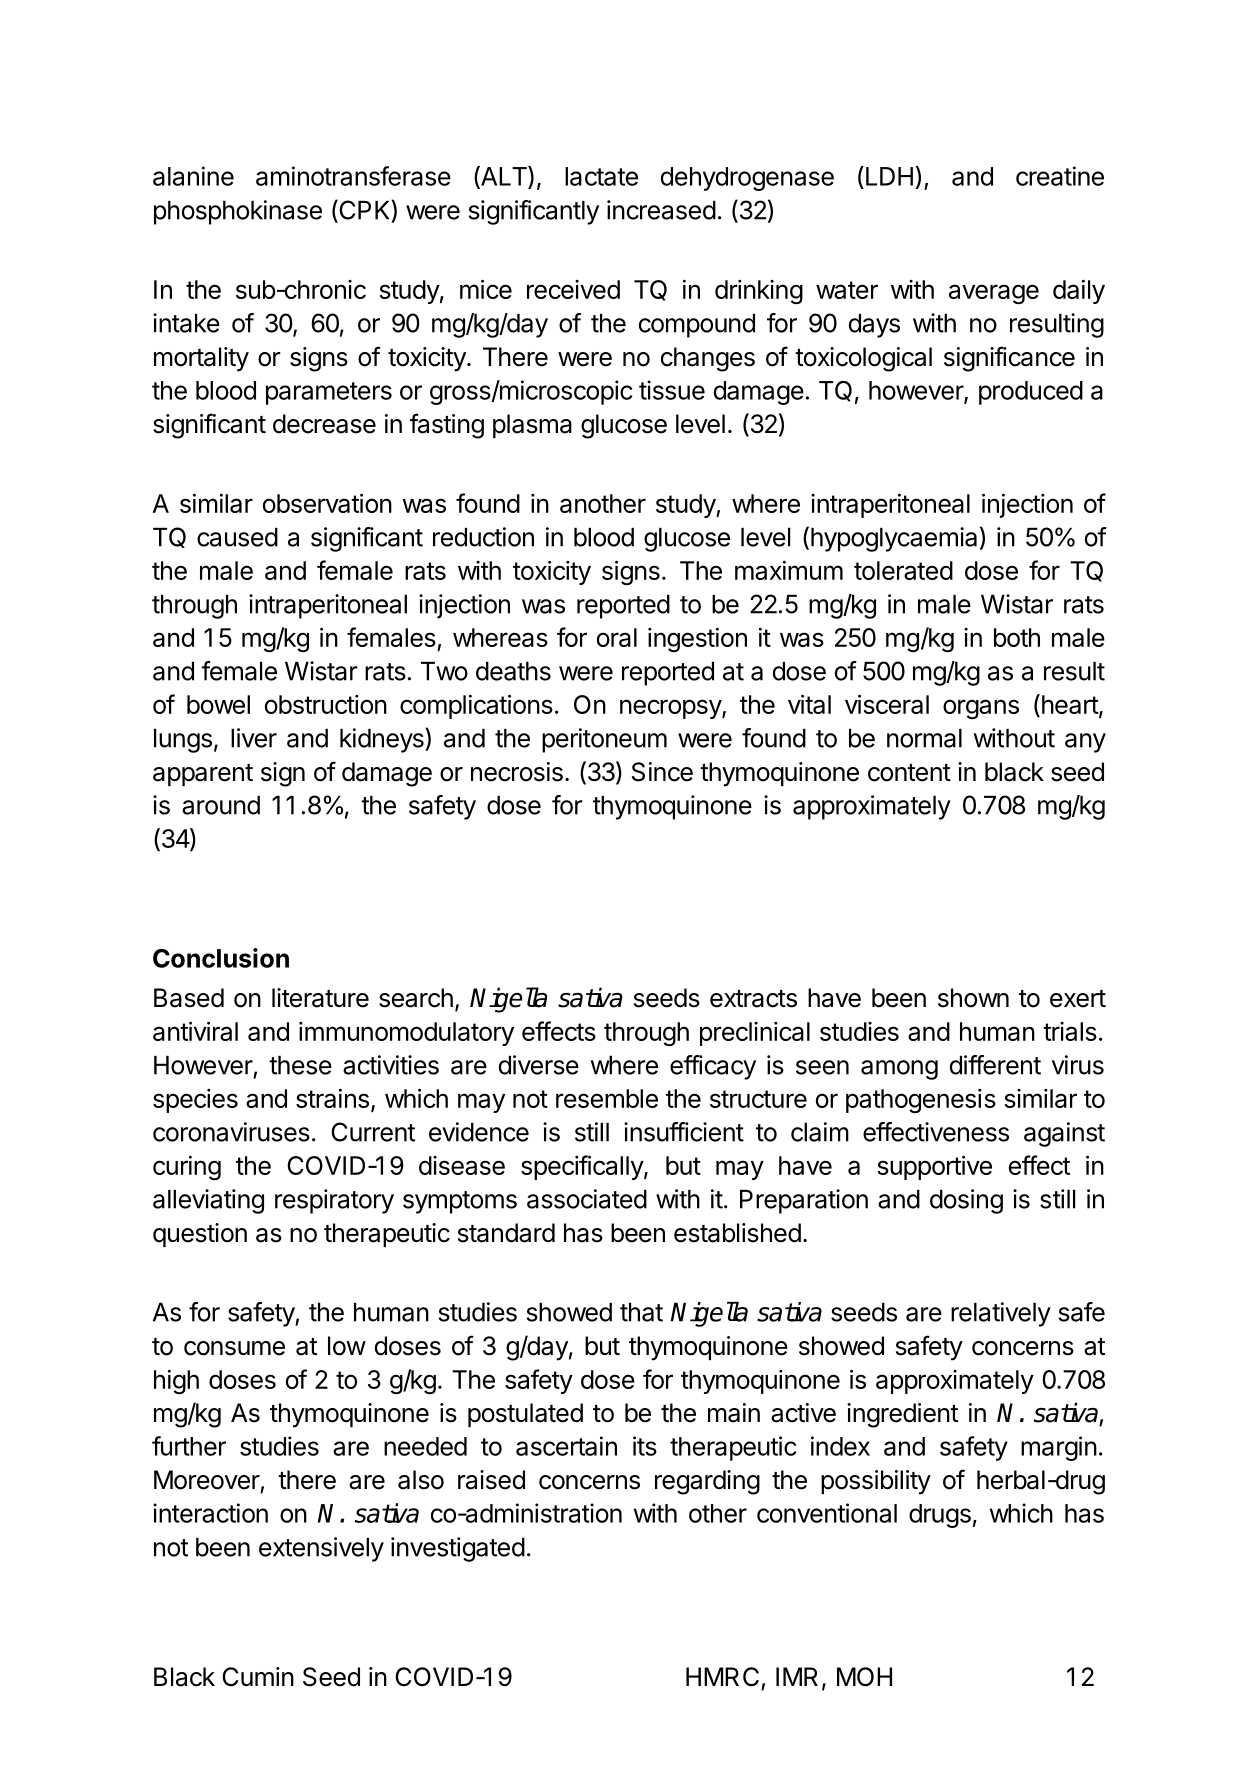 This image has height=1778, width=1257. Describe the element at coordinates (193, 176) in the image. I see `alanine` at that location.
